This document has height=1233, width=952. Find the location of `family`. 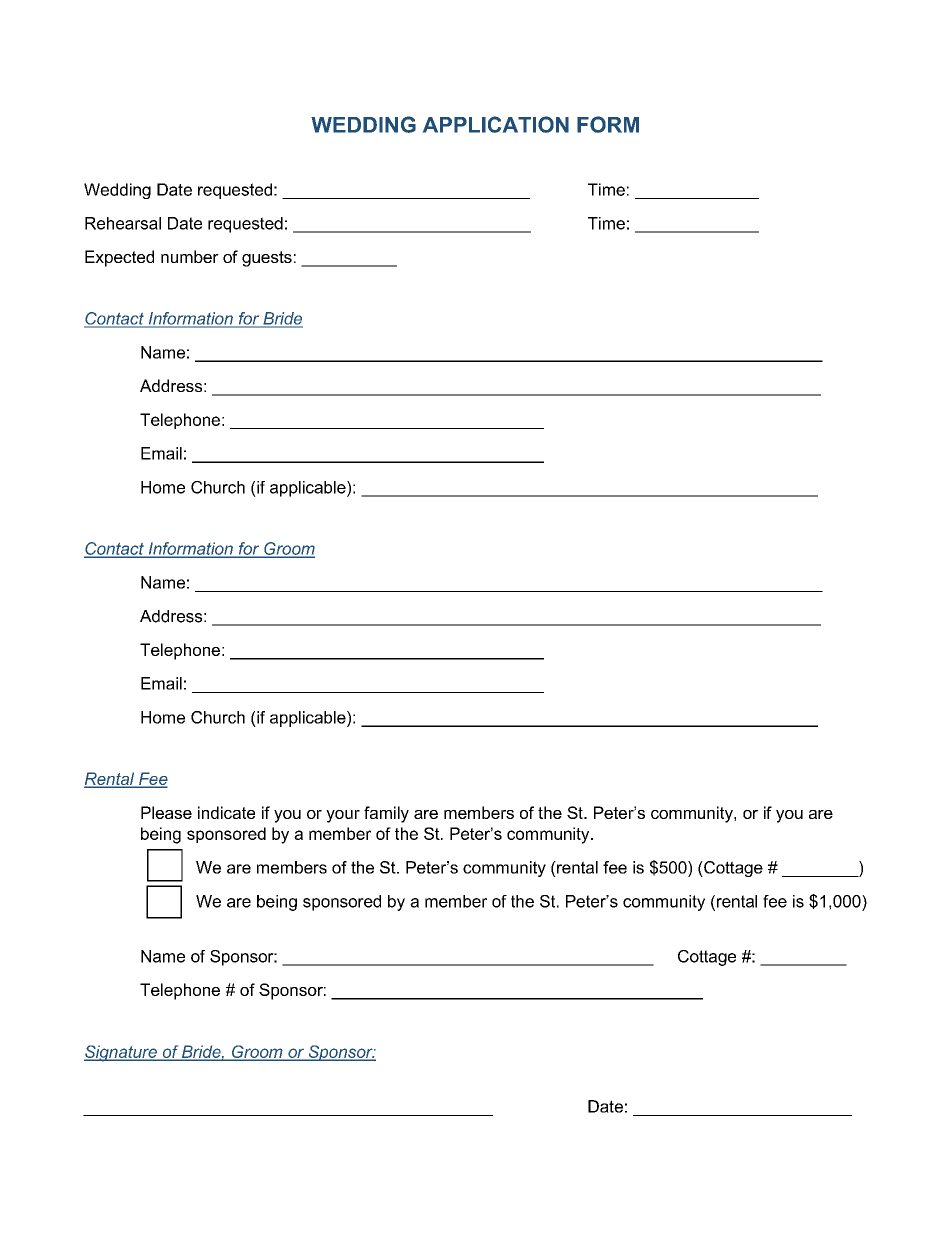

family is located at coordinates (386, 814).
